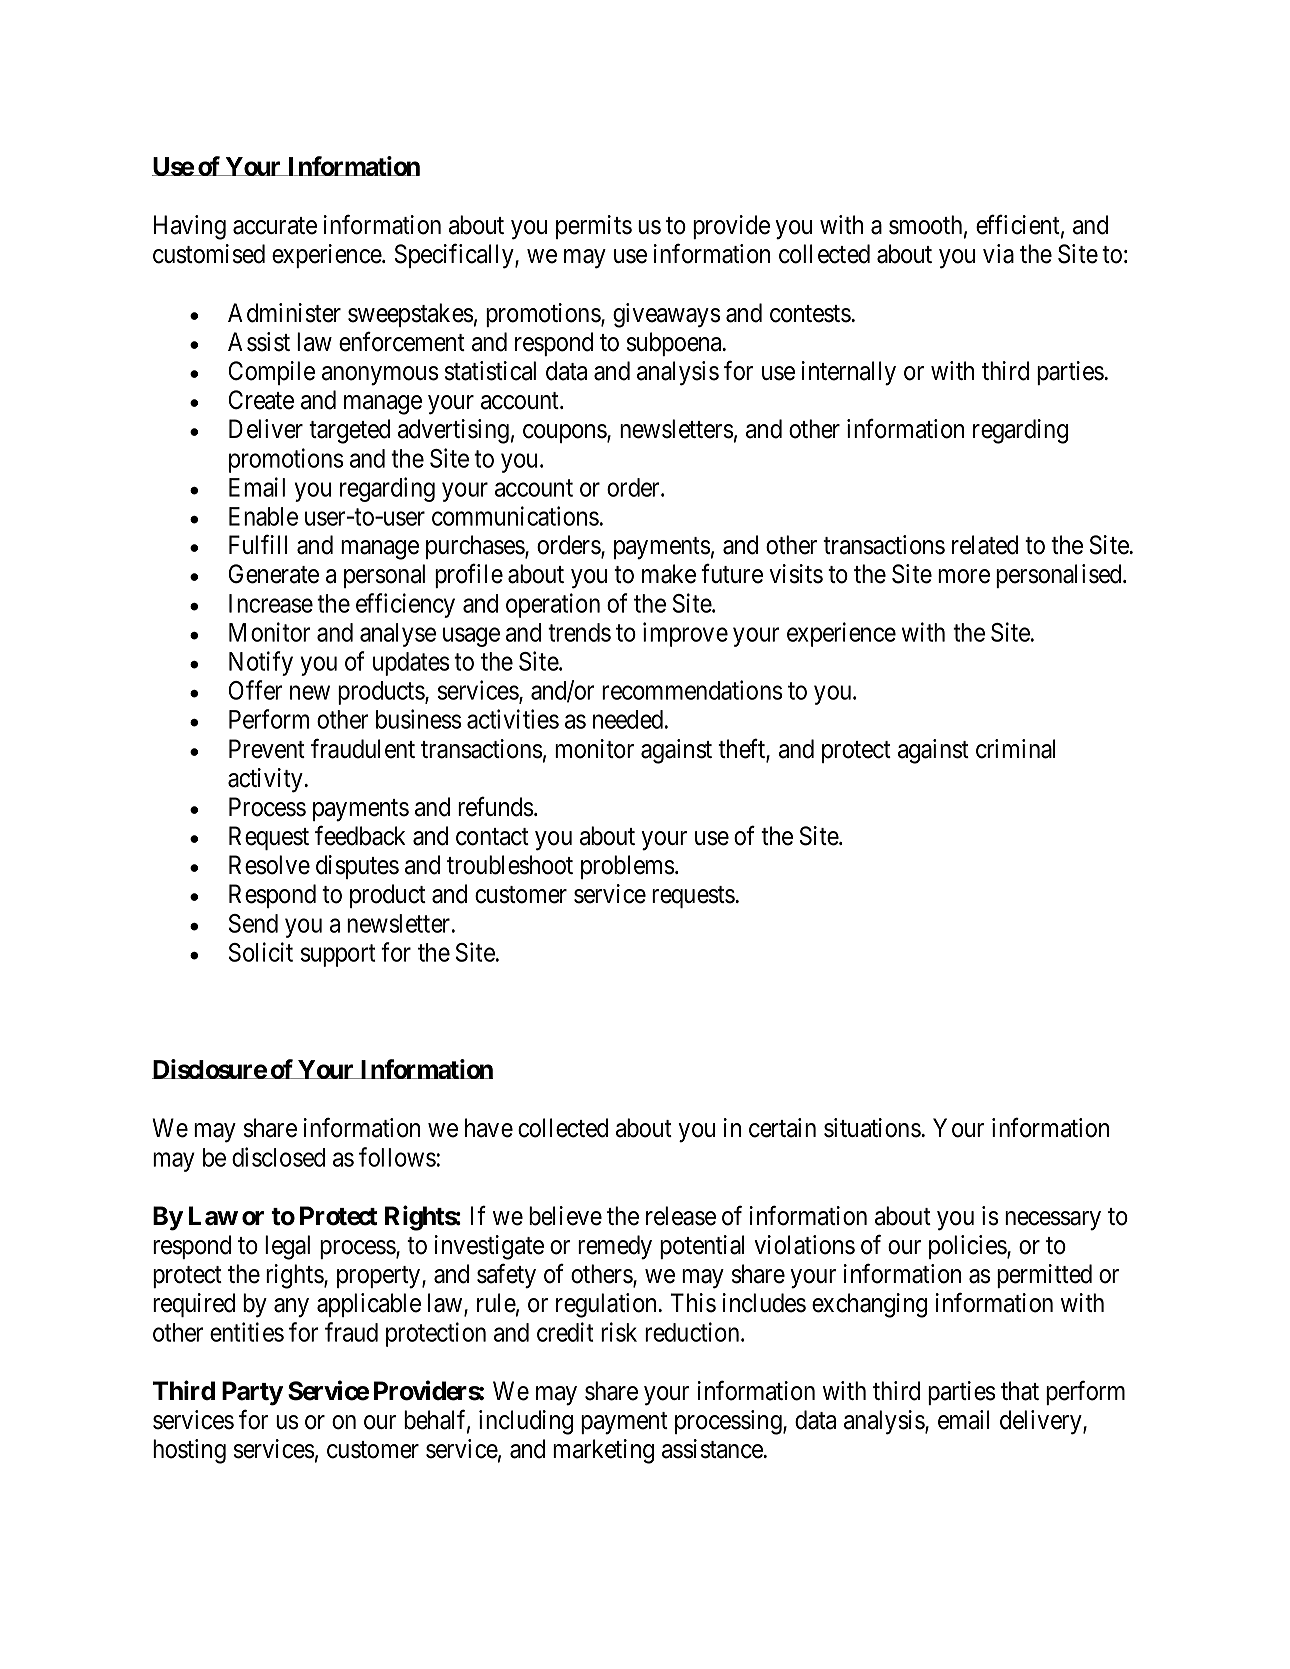  I want to click on criminal, so click(1016, 749).
